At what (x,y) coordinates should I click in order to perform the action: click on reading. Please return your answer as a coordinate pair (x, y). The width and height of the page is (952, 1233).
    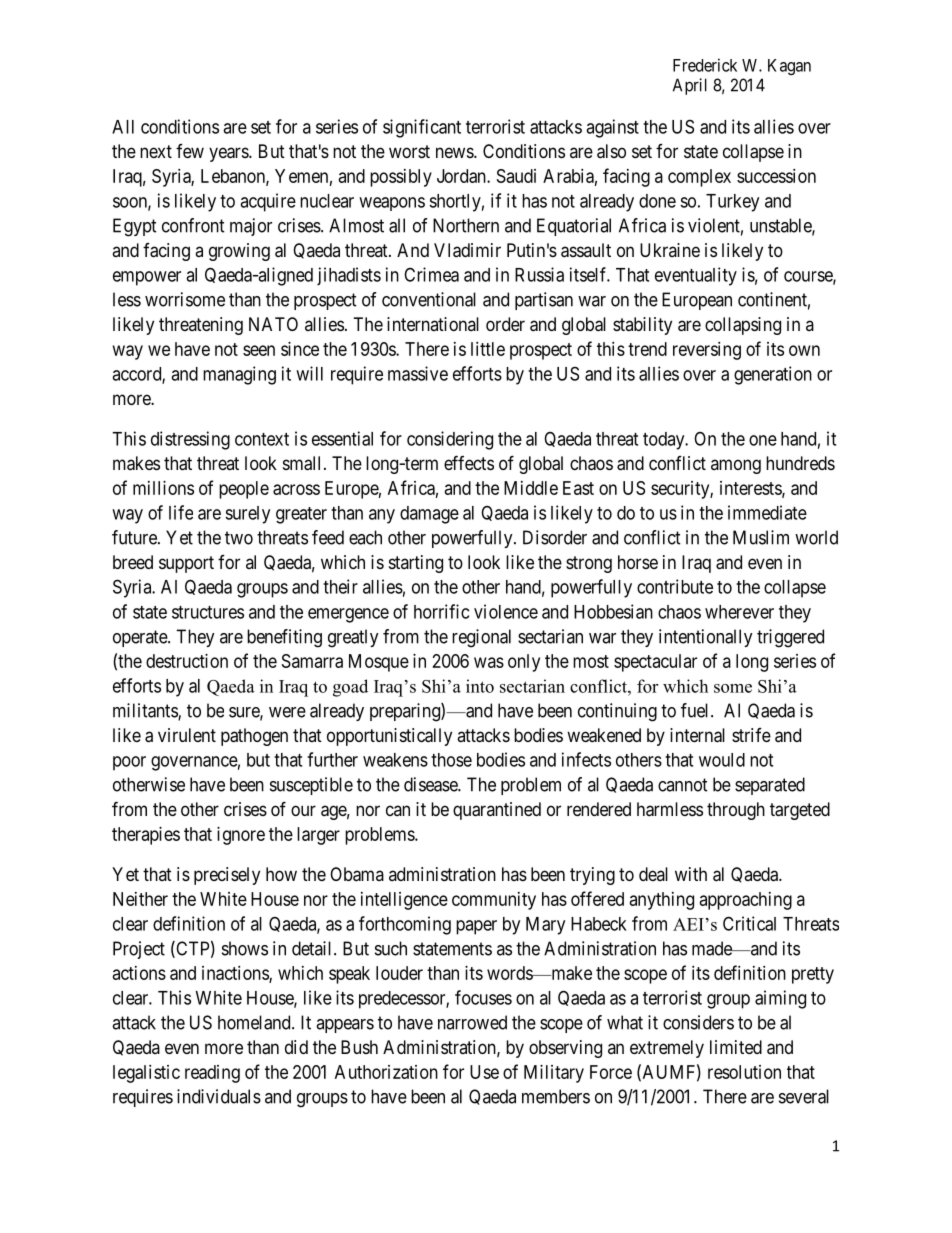
    Looking at the image, I should click on (212, 1074).
